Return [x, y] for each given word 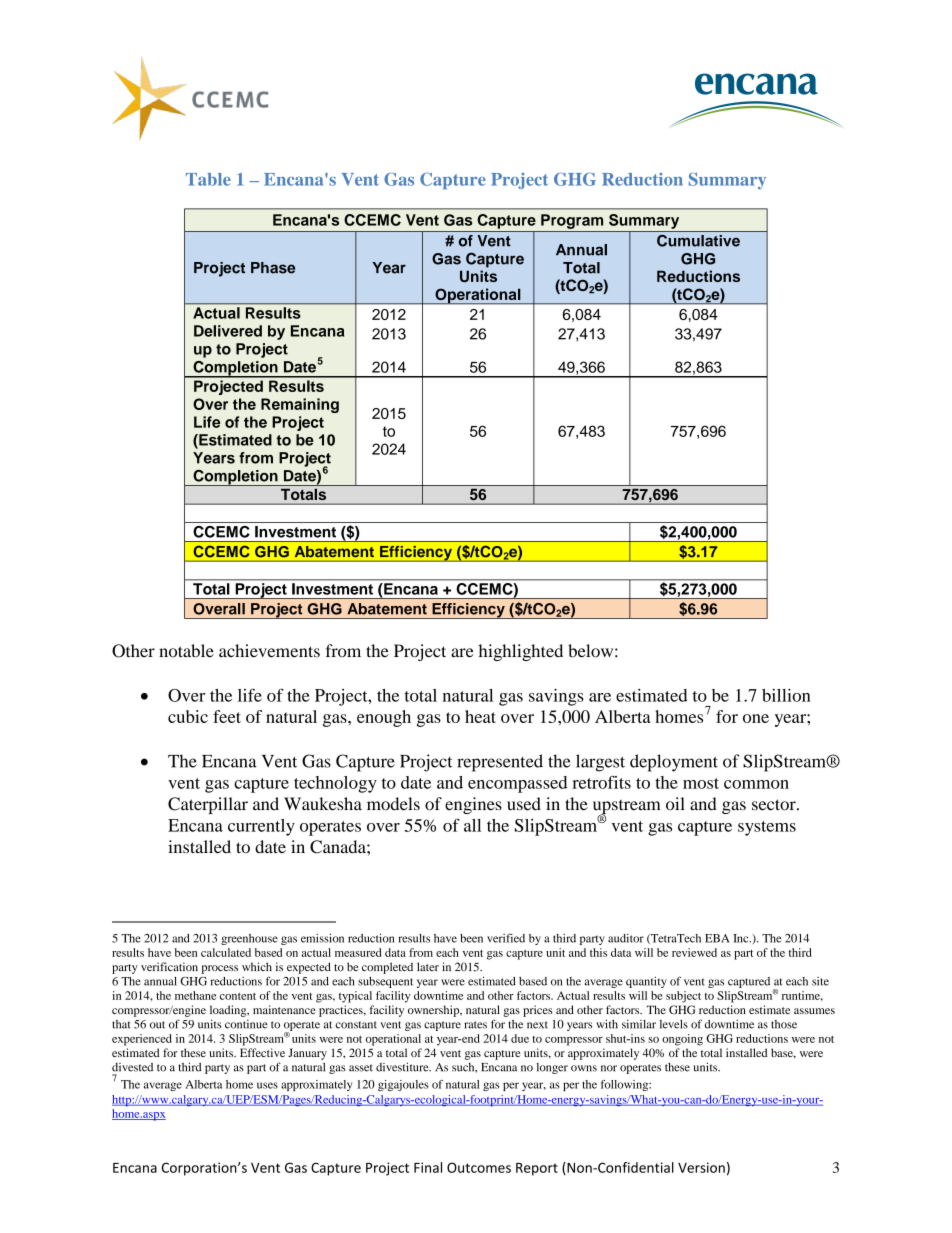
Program [572, 221]
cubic [188, 716]
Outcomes [479, 1167]
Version [701, 1167]
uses [267, 1085]
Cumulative [698, 241]
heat [480, 716]
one [756, 718]
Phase [273, 268]
